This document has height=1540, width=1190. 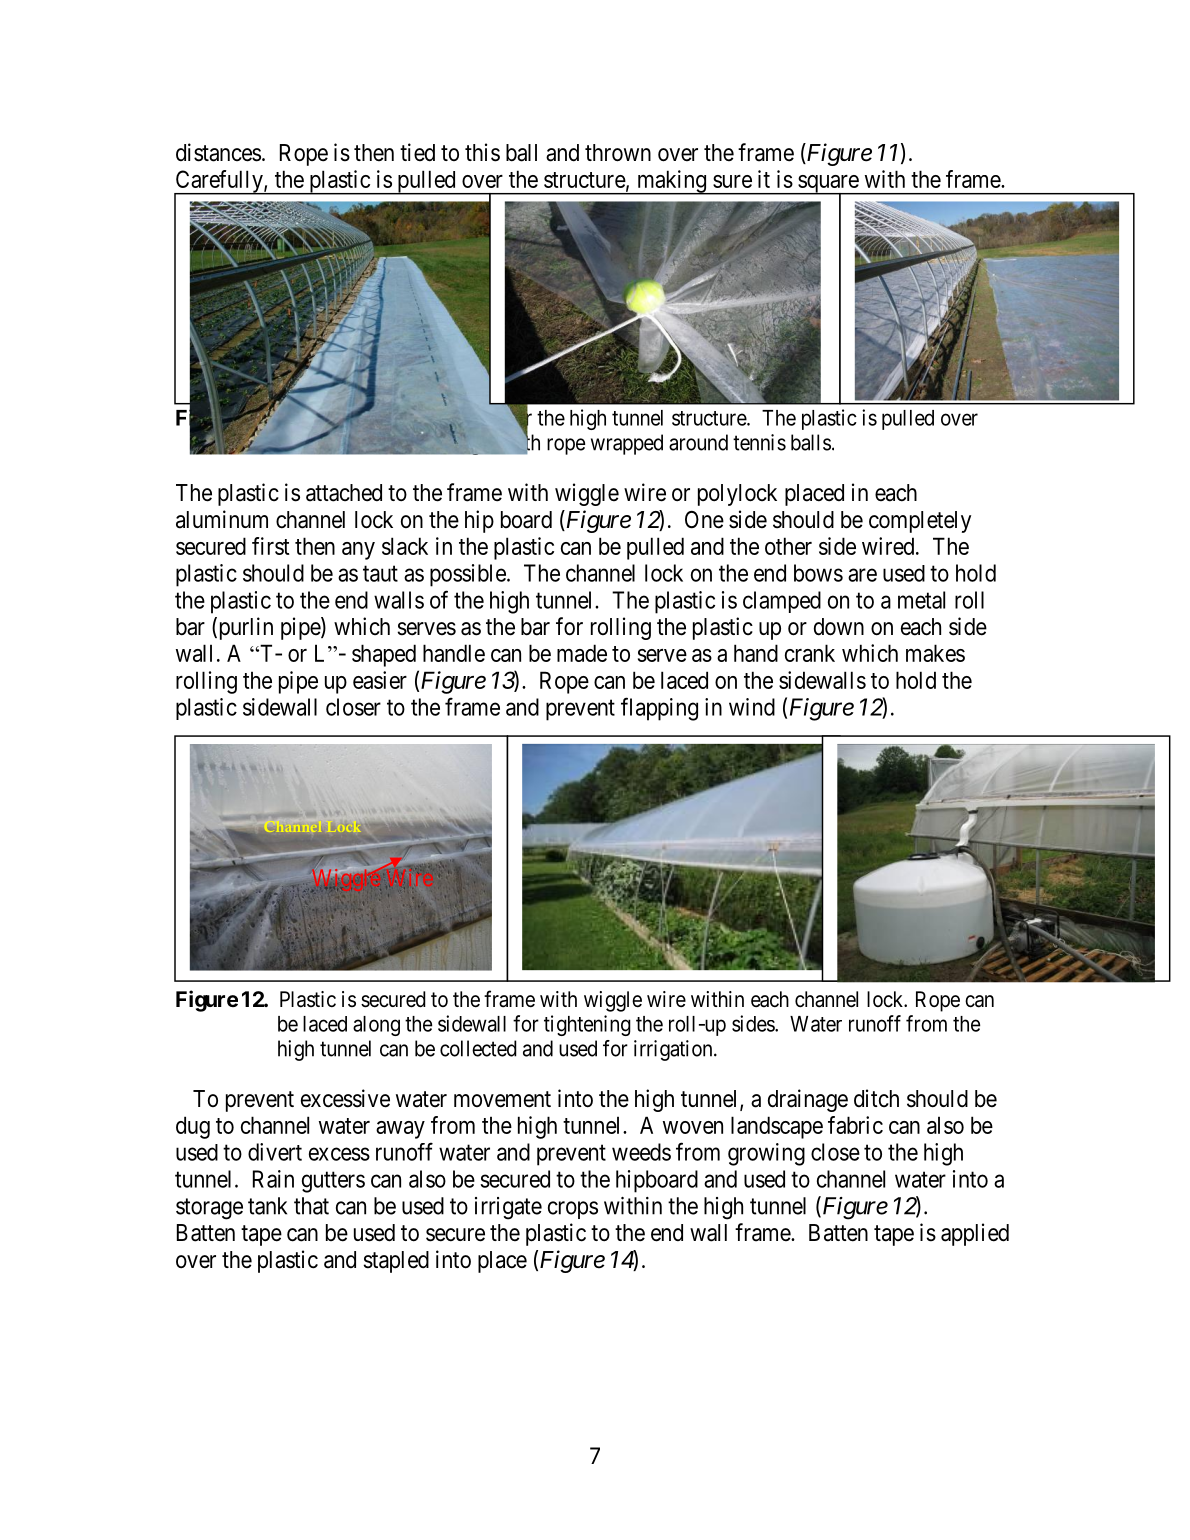 I want to click on completely, so click(x=920, y=522).
